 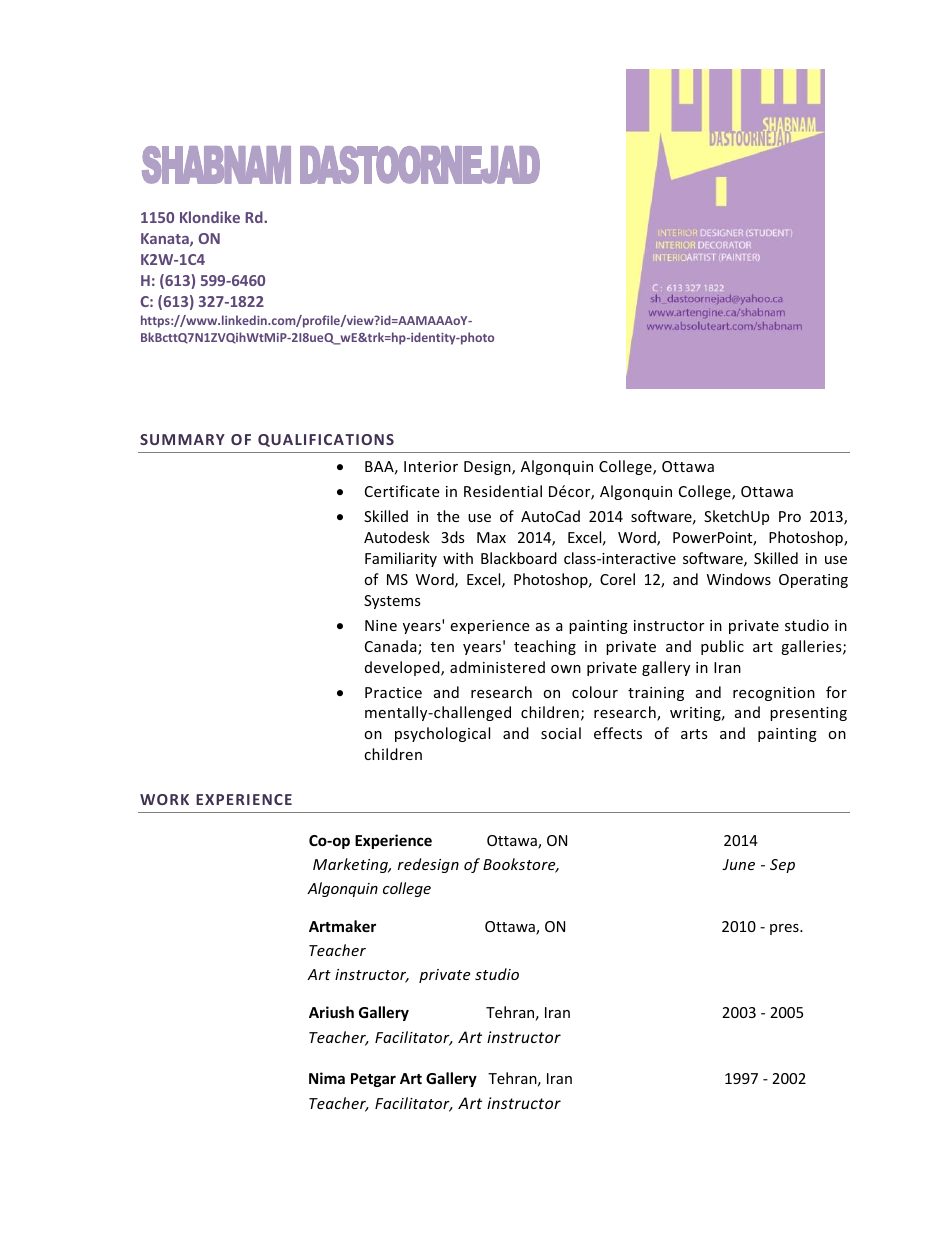 What do you see at coordinates (431, 466) in the document?
I see `Interior` at bounding box center [431, 466].
